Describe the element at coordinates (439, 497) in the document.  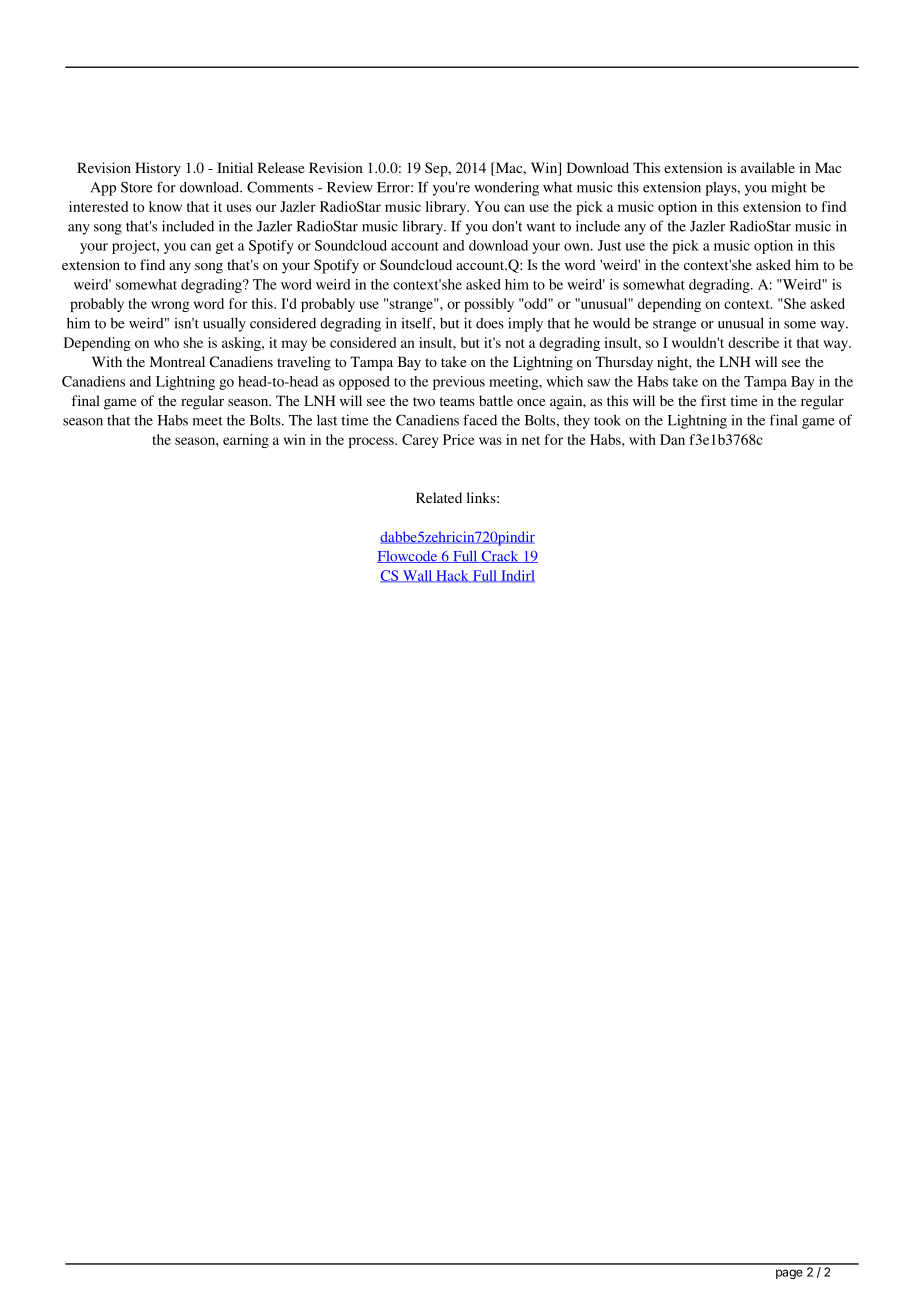
I see `Related` at that location.
